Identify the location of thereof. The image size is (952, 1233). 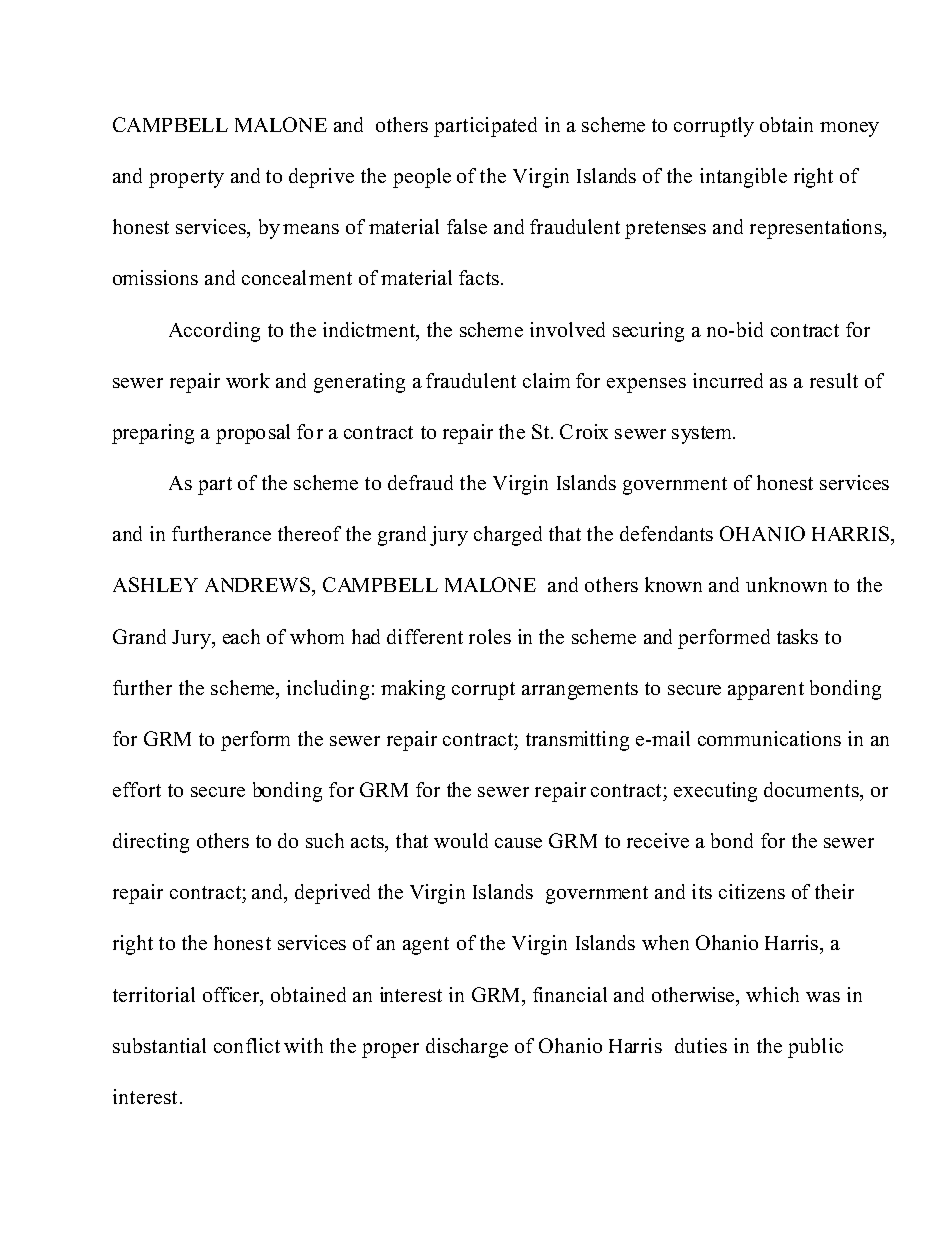
(309, 533).
